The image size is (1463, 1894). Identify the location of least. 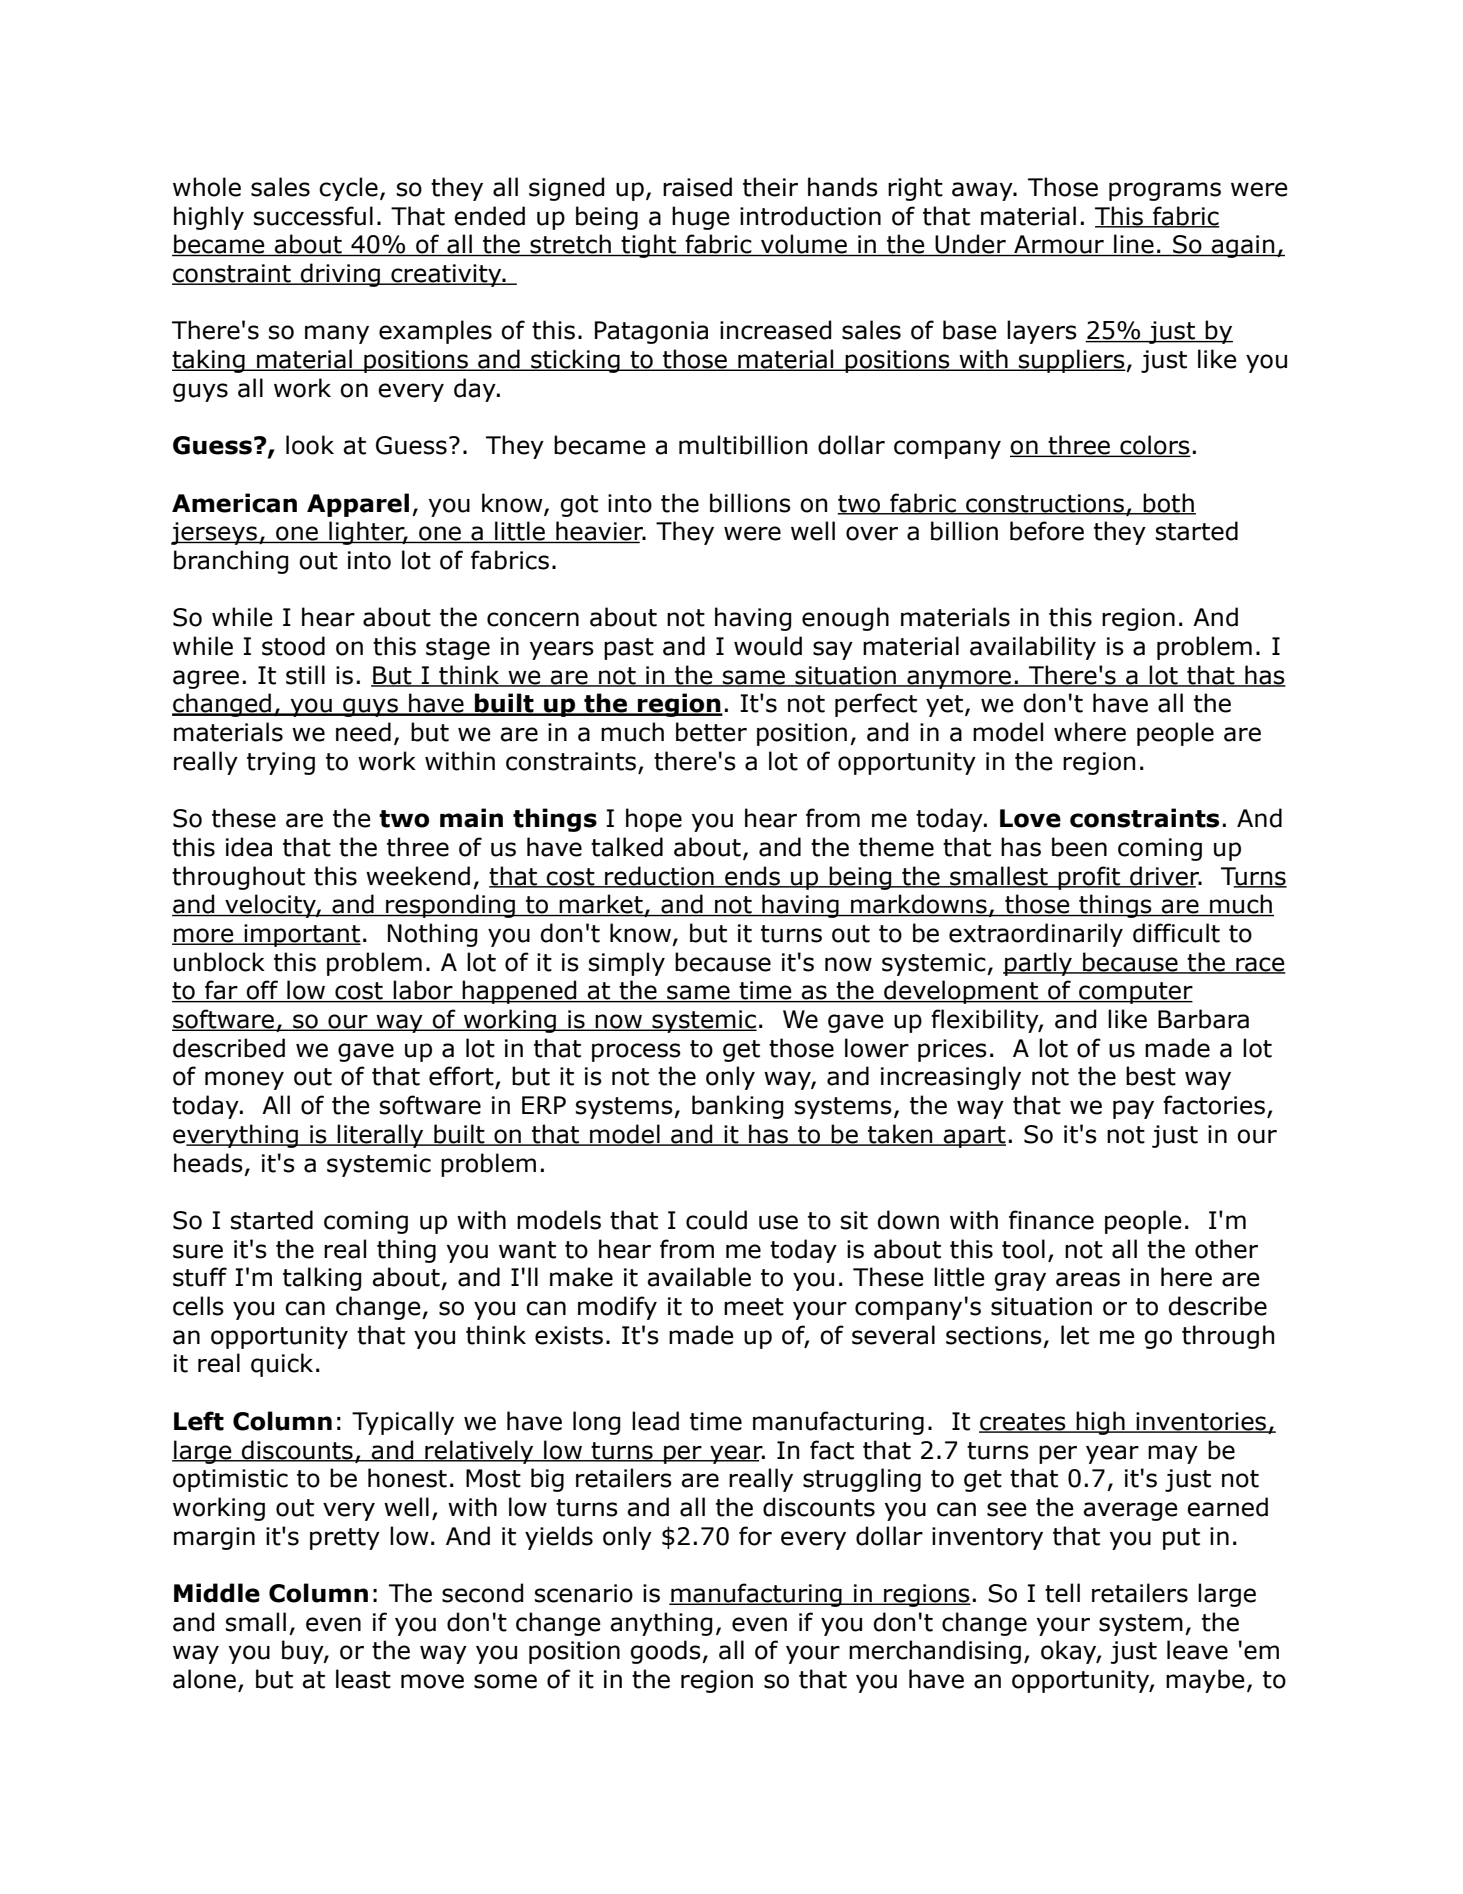
(363, 1679).
